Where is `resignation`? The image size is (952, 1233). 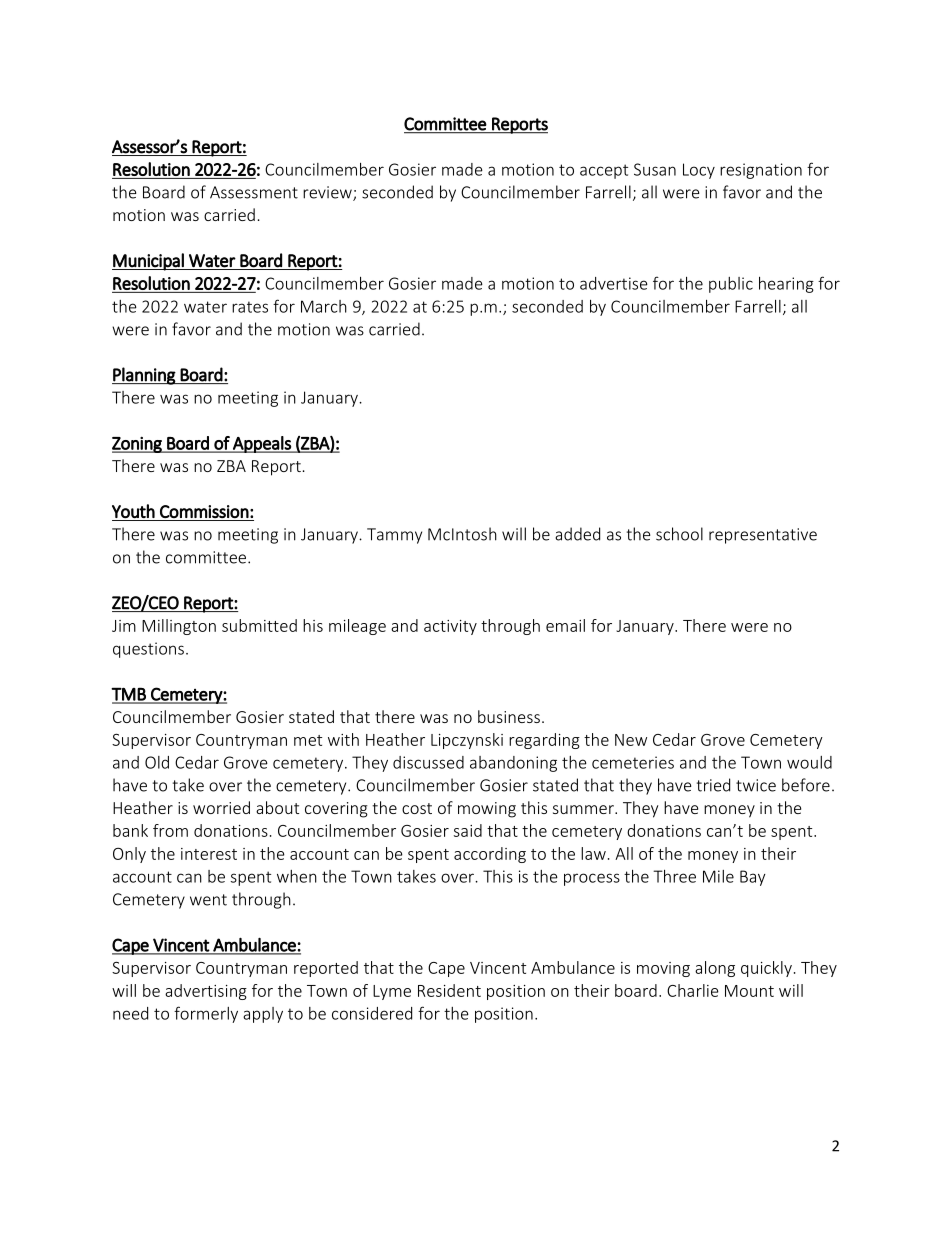 resignation is located at coordinates (761, 171).
